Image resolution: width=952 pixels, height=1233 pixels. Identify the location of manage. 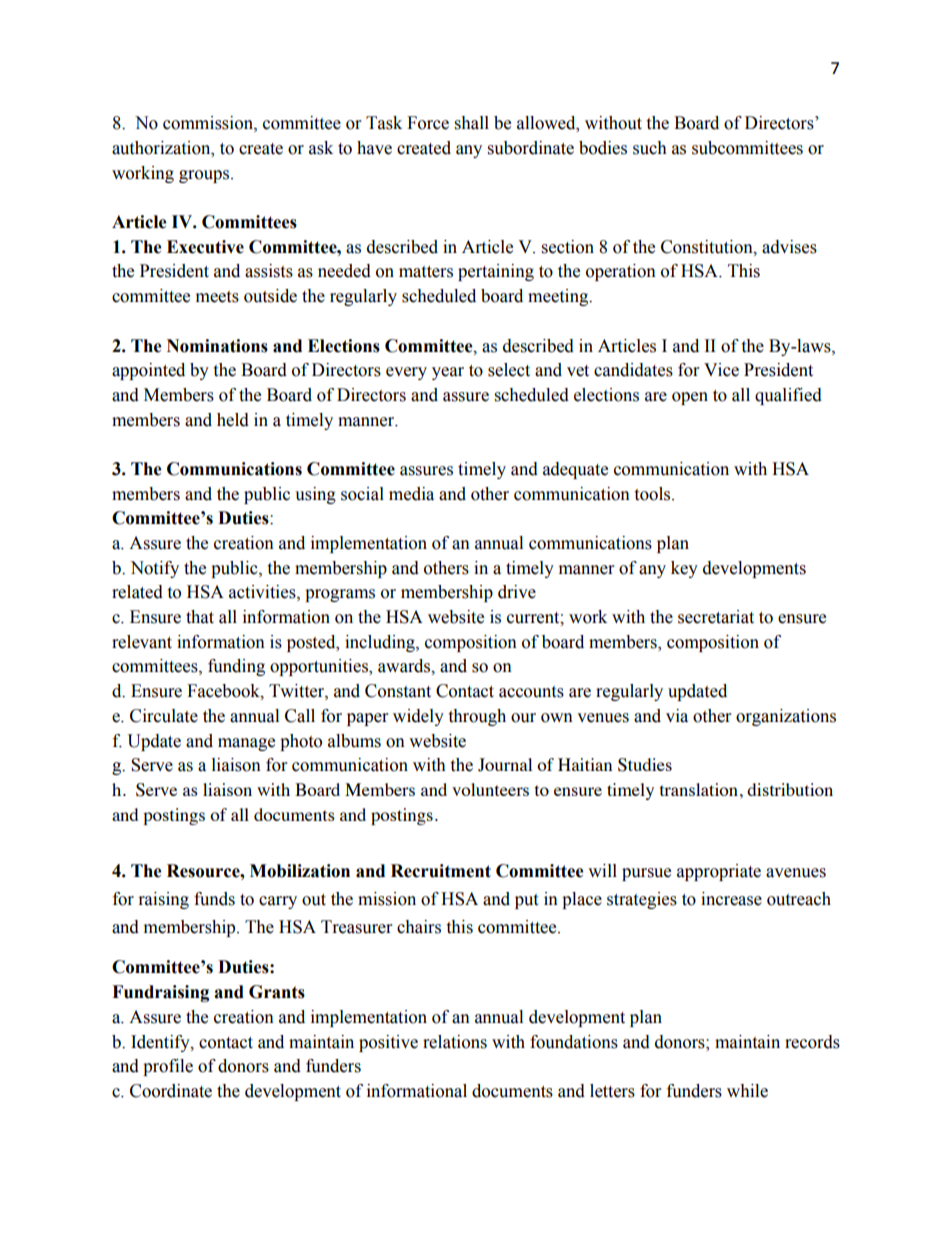
(246, 744).
